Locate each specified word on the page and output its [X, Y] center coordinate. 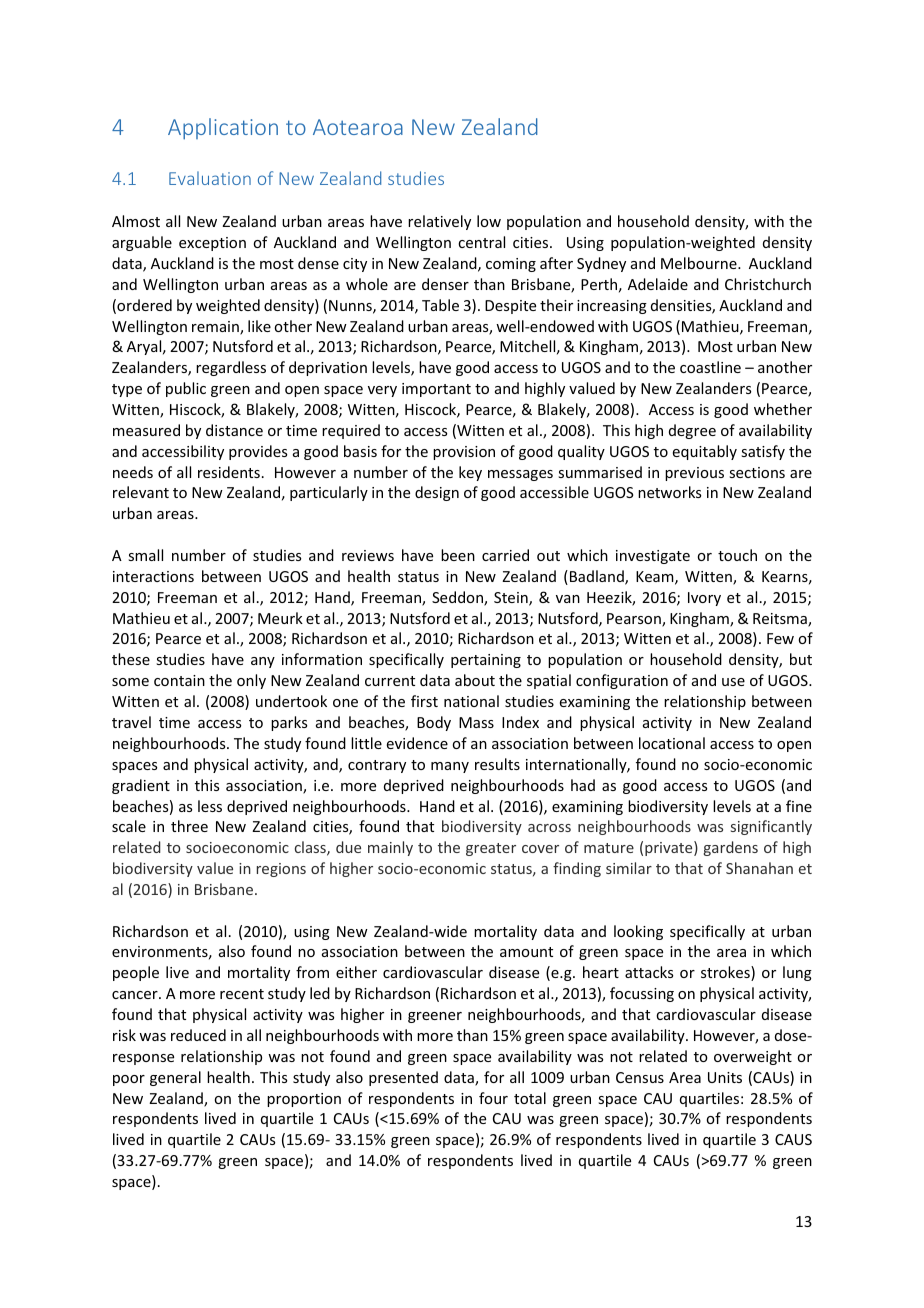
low [489, 221]
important [436, 390]
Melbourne [700, 263]
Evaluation [210, 178]
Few [780, 638]
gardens [731, 848]
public [186, 389]
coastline [710, 367]
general [175, 1078]
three [189, 826]
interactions [153, 576]
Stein [512, 599]
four [493, 1098]
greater [491, 849]
